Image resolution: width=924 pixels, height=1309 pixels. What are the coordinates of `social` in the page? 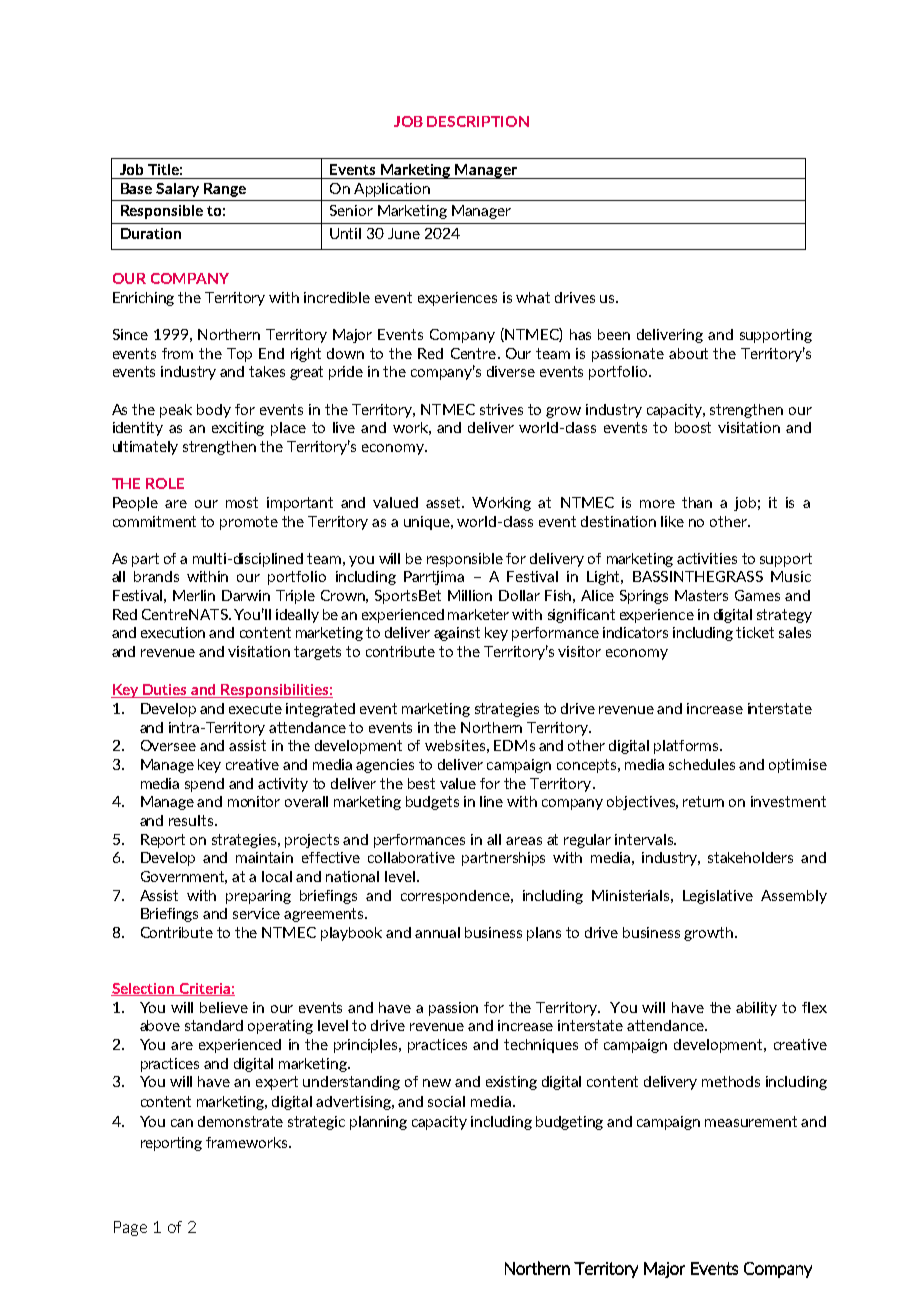 It's located at (446, 1101).
